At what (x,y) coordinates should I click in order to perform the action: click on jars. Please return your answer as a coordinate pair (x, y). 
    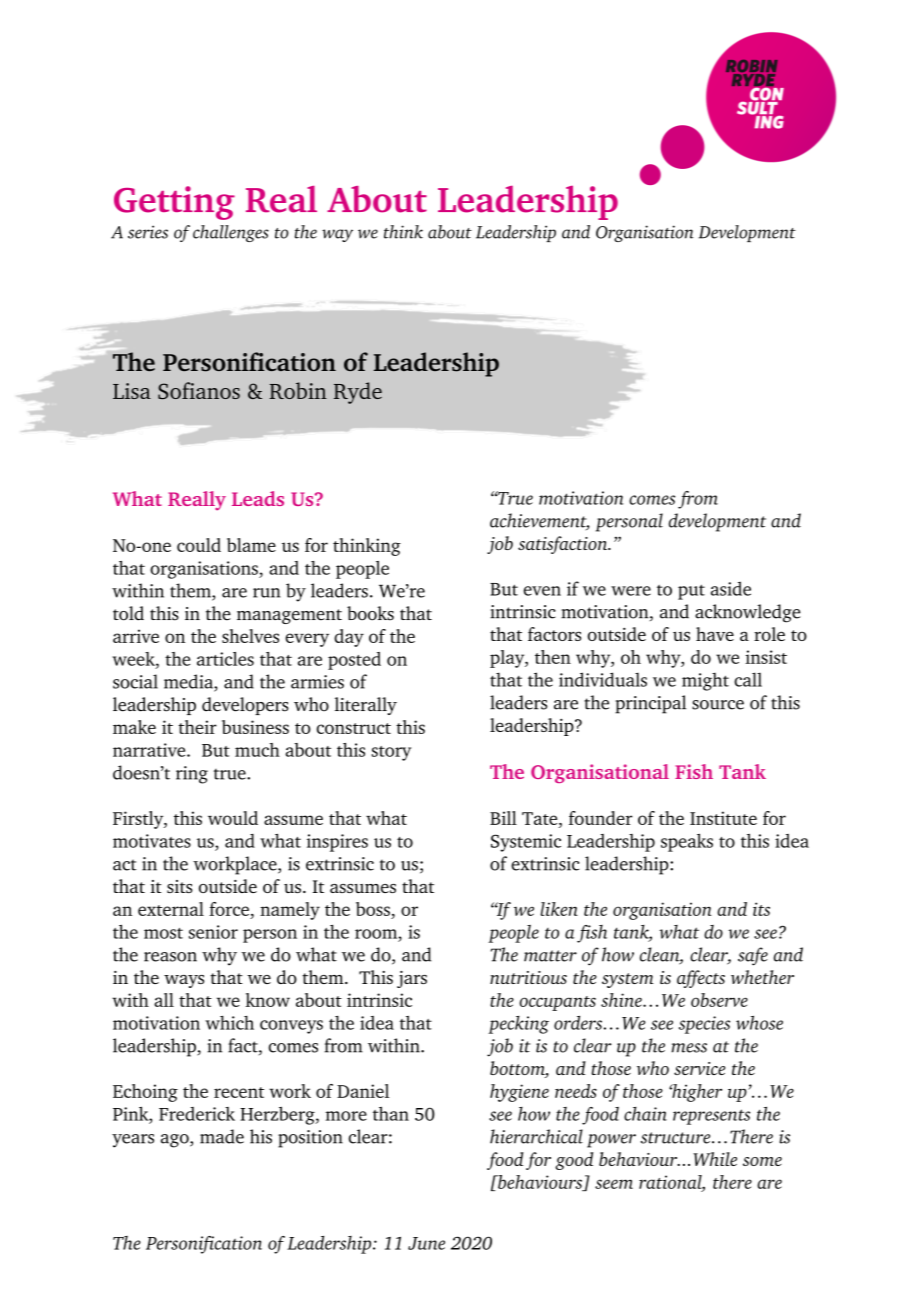
    Looking at the image, I should click on (412, 979).
